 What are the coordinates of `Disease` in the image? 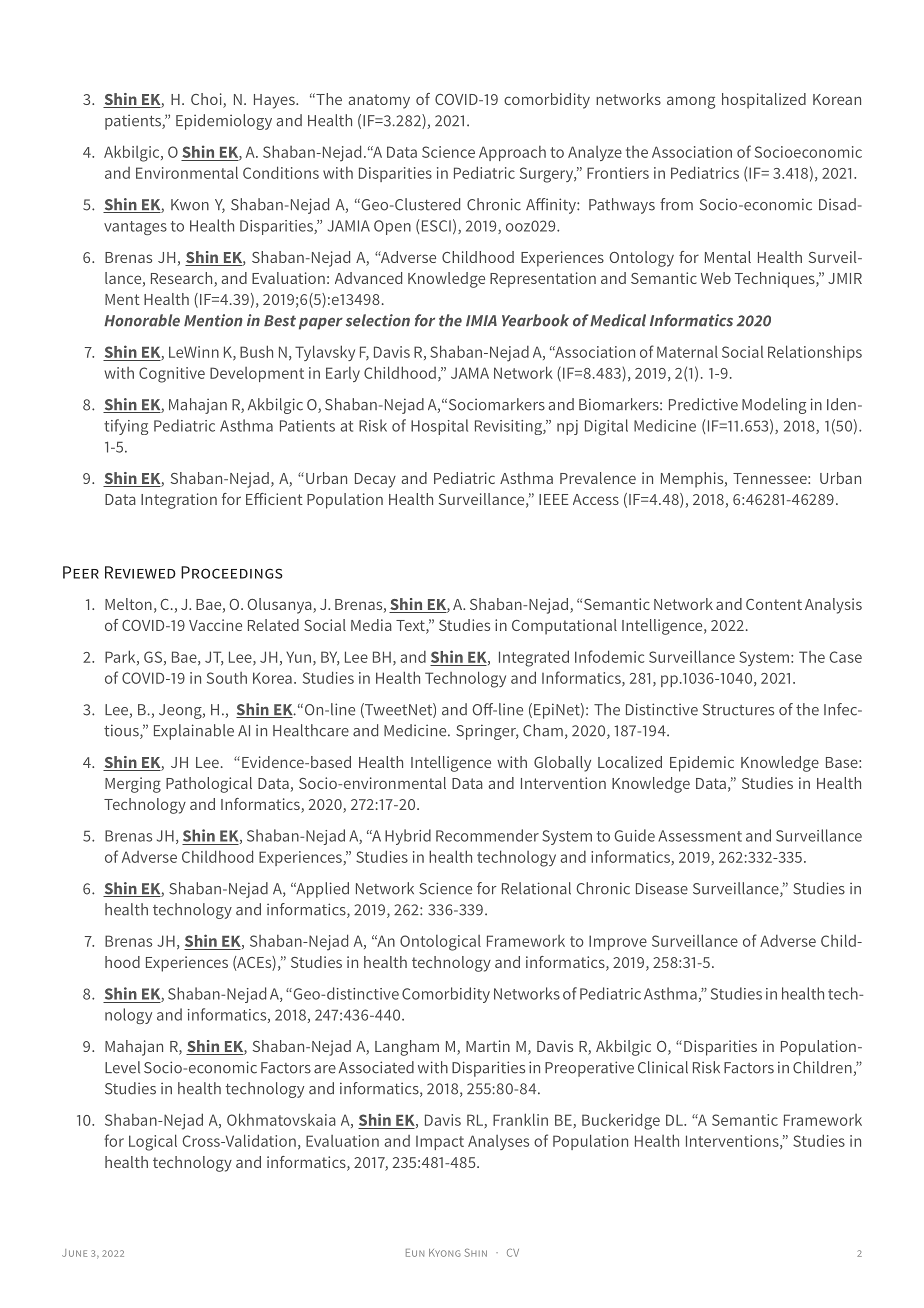 It's located at (662, 888).
